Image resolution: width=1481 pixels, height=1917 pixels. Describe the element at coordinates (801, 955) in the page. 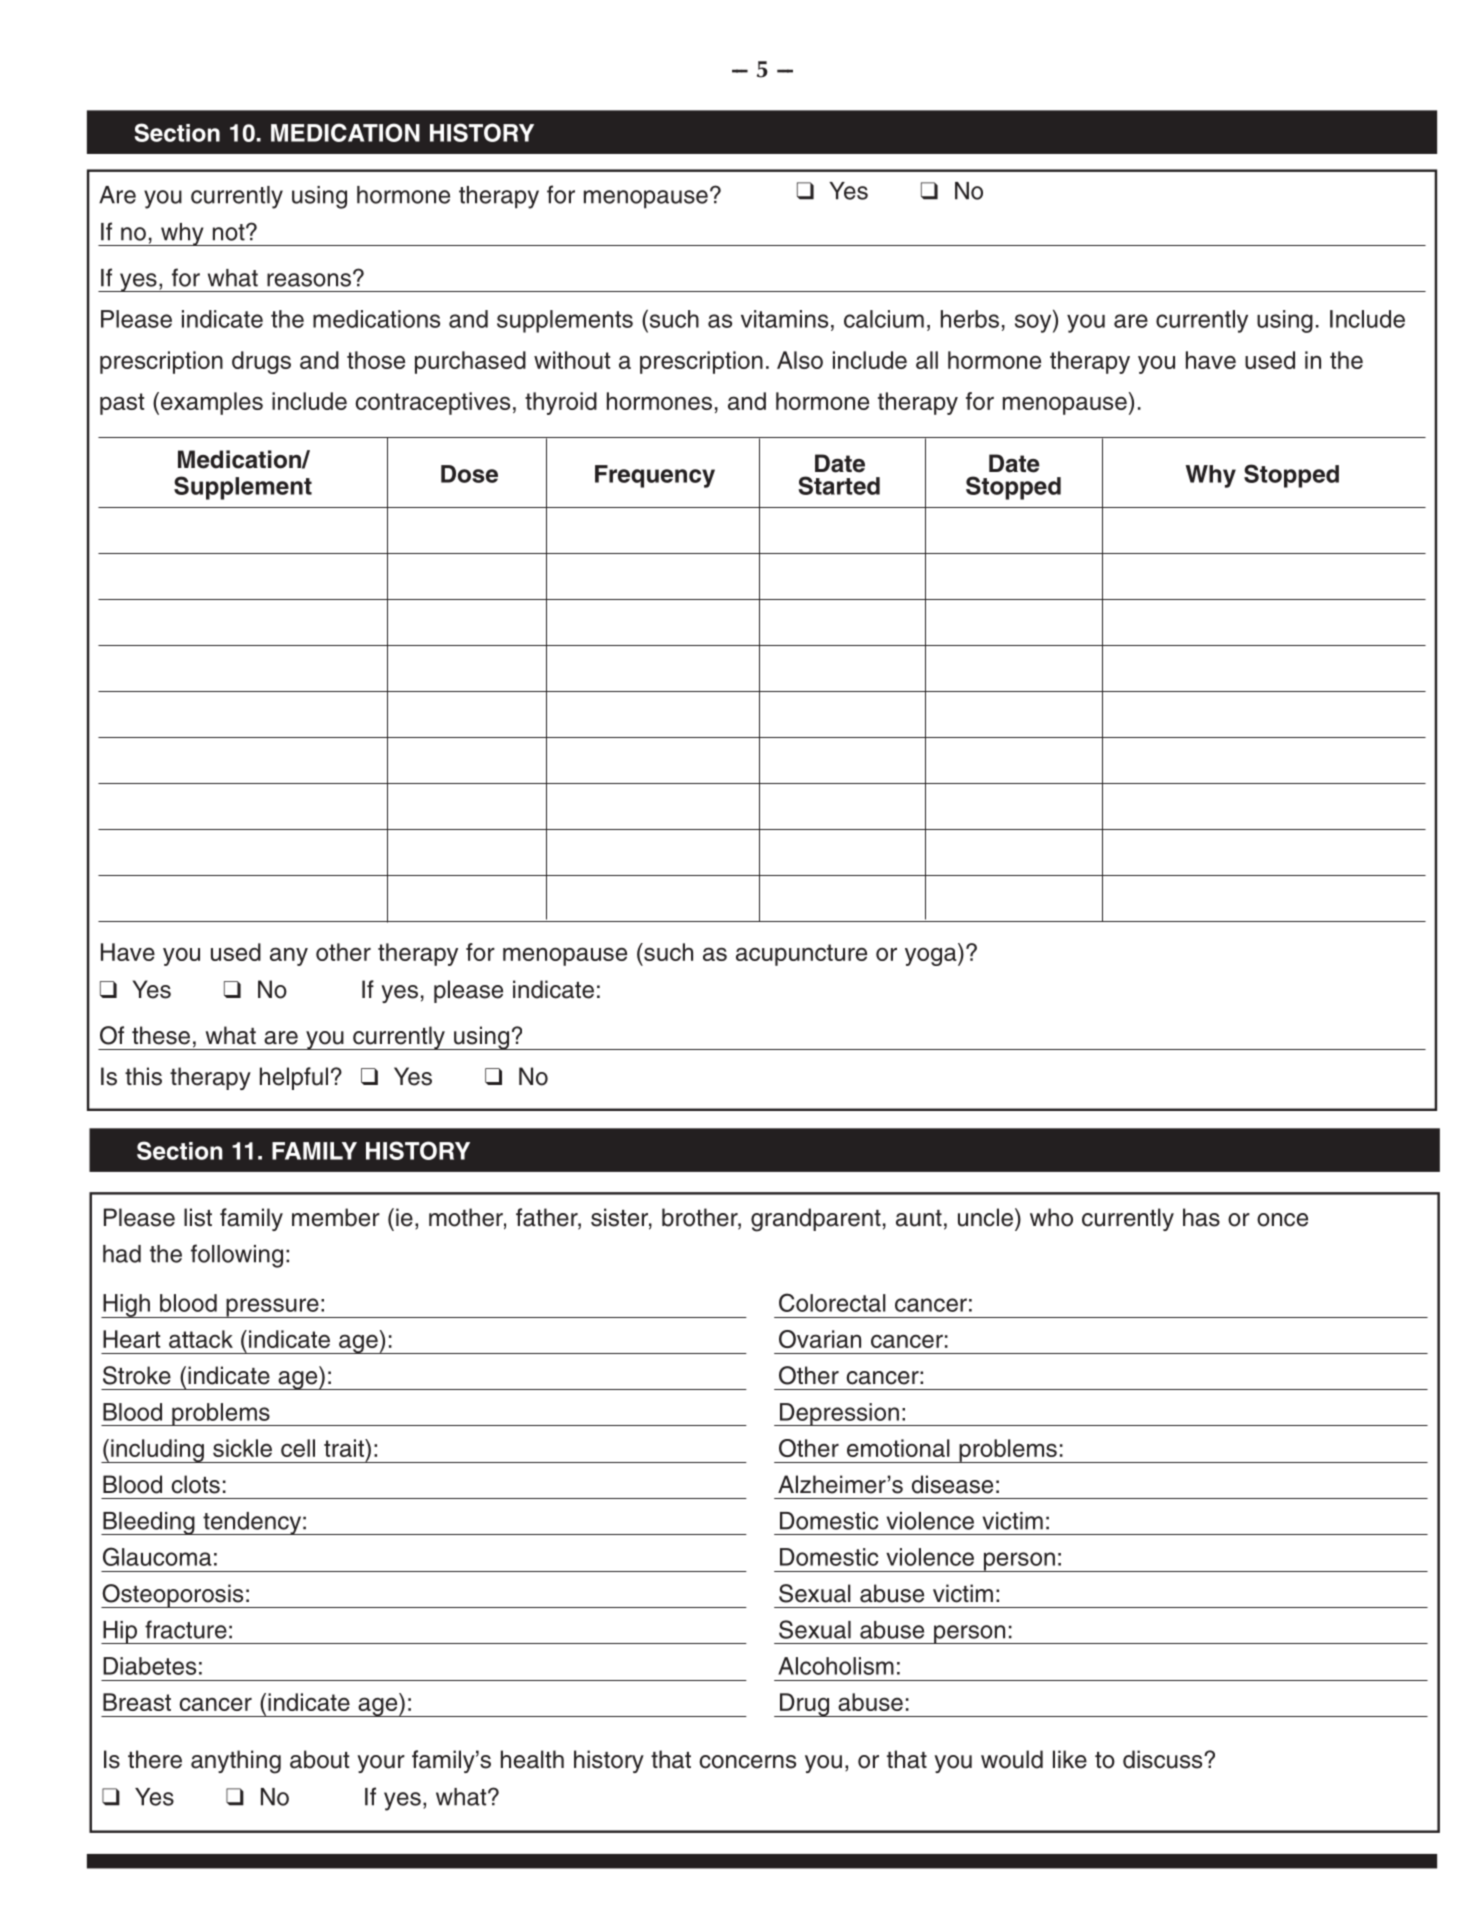

I see `acupuncture` at that location.
